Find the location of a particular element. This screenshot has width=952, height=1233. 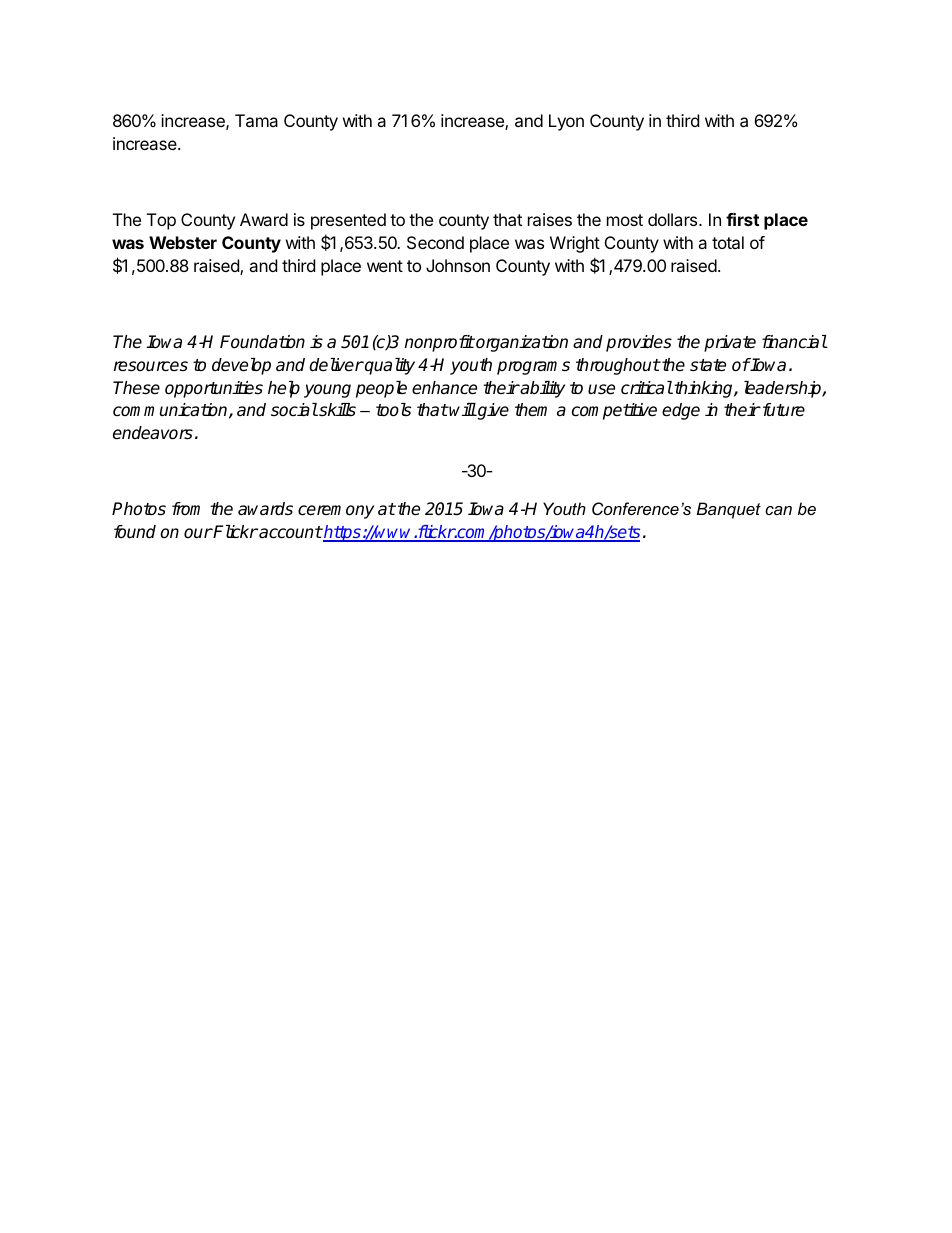

Lyon is located at coordinates (566, 122).
